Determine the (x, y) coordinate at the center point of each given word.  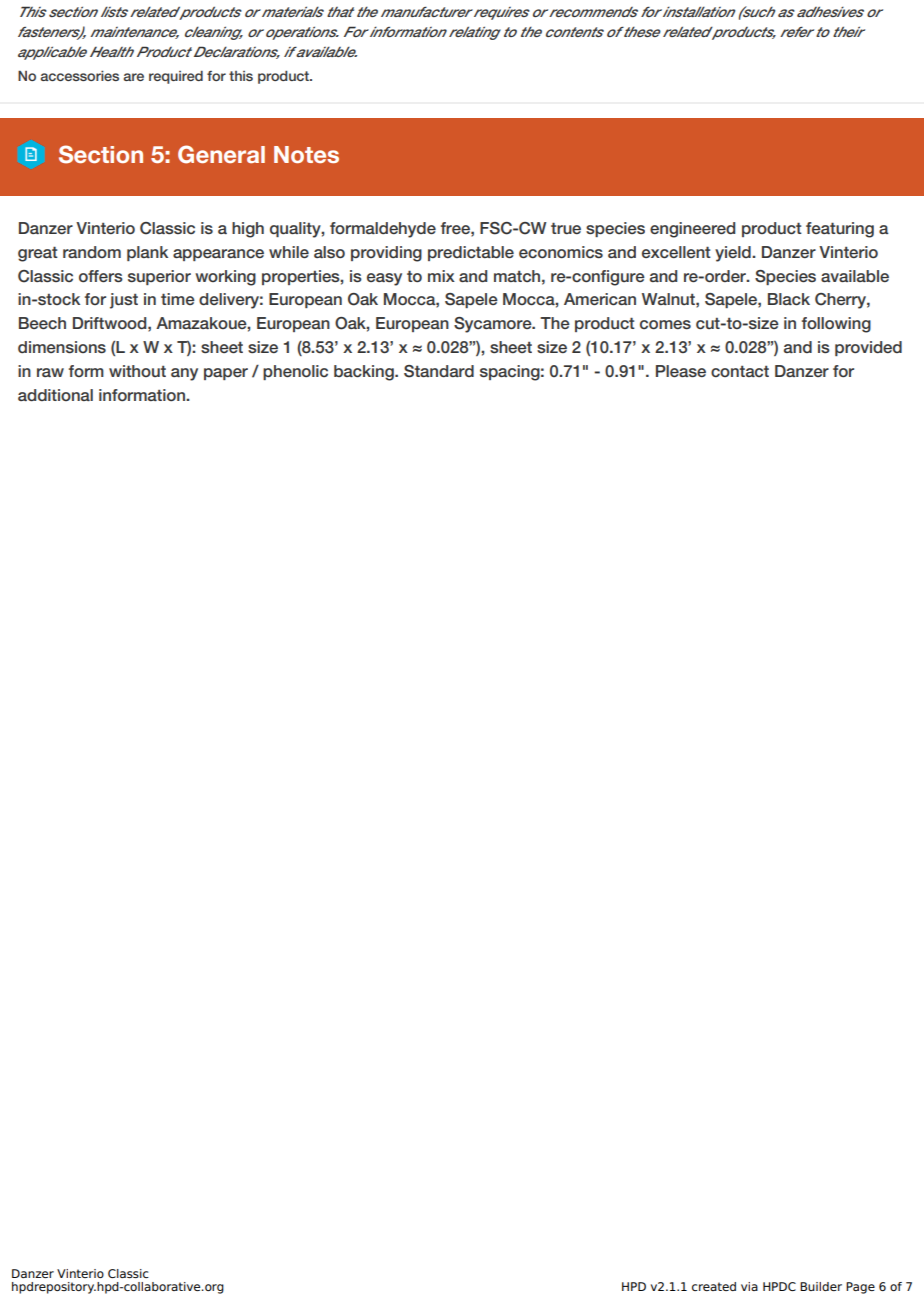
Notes (306, 154)
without (137, 371)
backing (365, 373)
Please (681, 371)
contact (740, 371)
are (134, 77)
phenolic (295, 372)
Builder (821, 1286)
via (749, 1286)
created (714, 1286)
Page (860, 1288)
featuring (840, 230)
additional (55, 395)
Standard (439, 371)
